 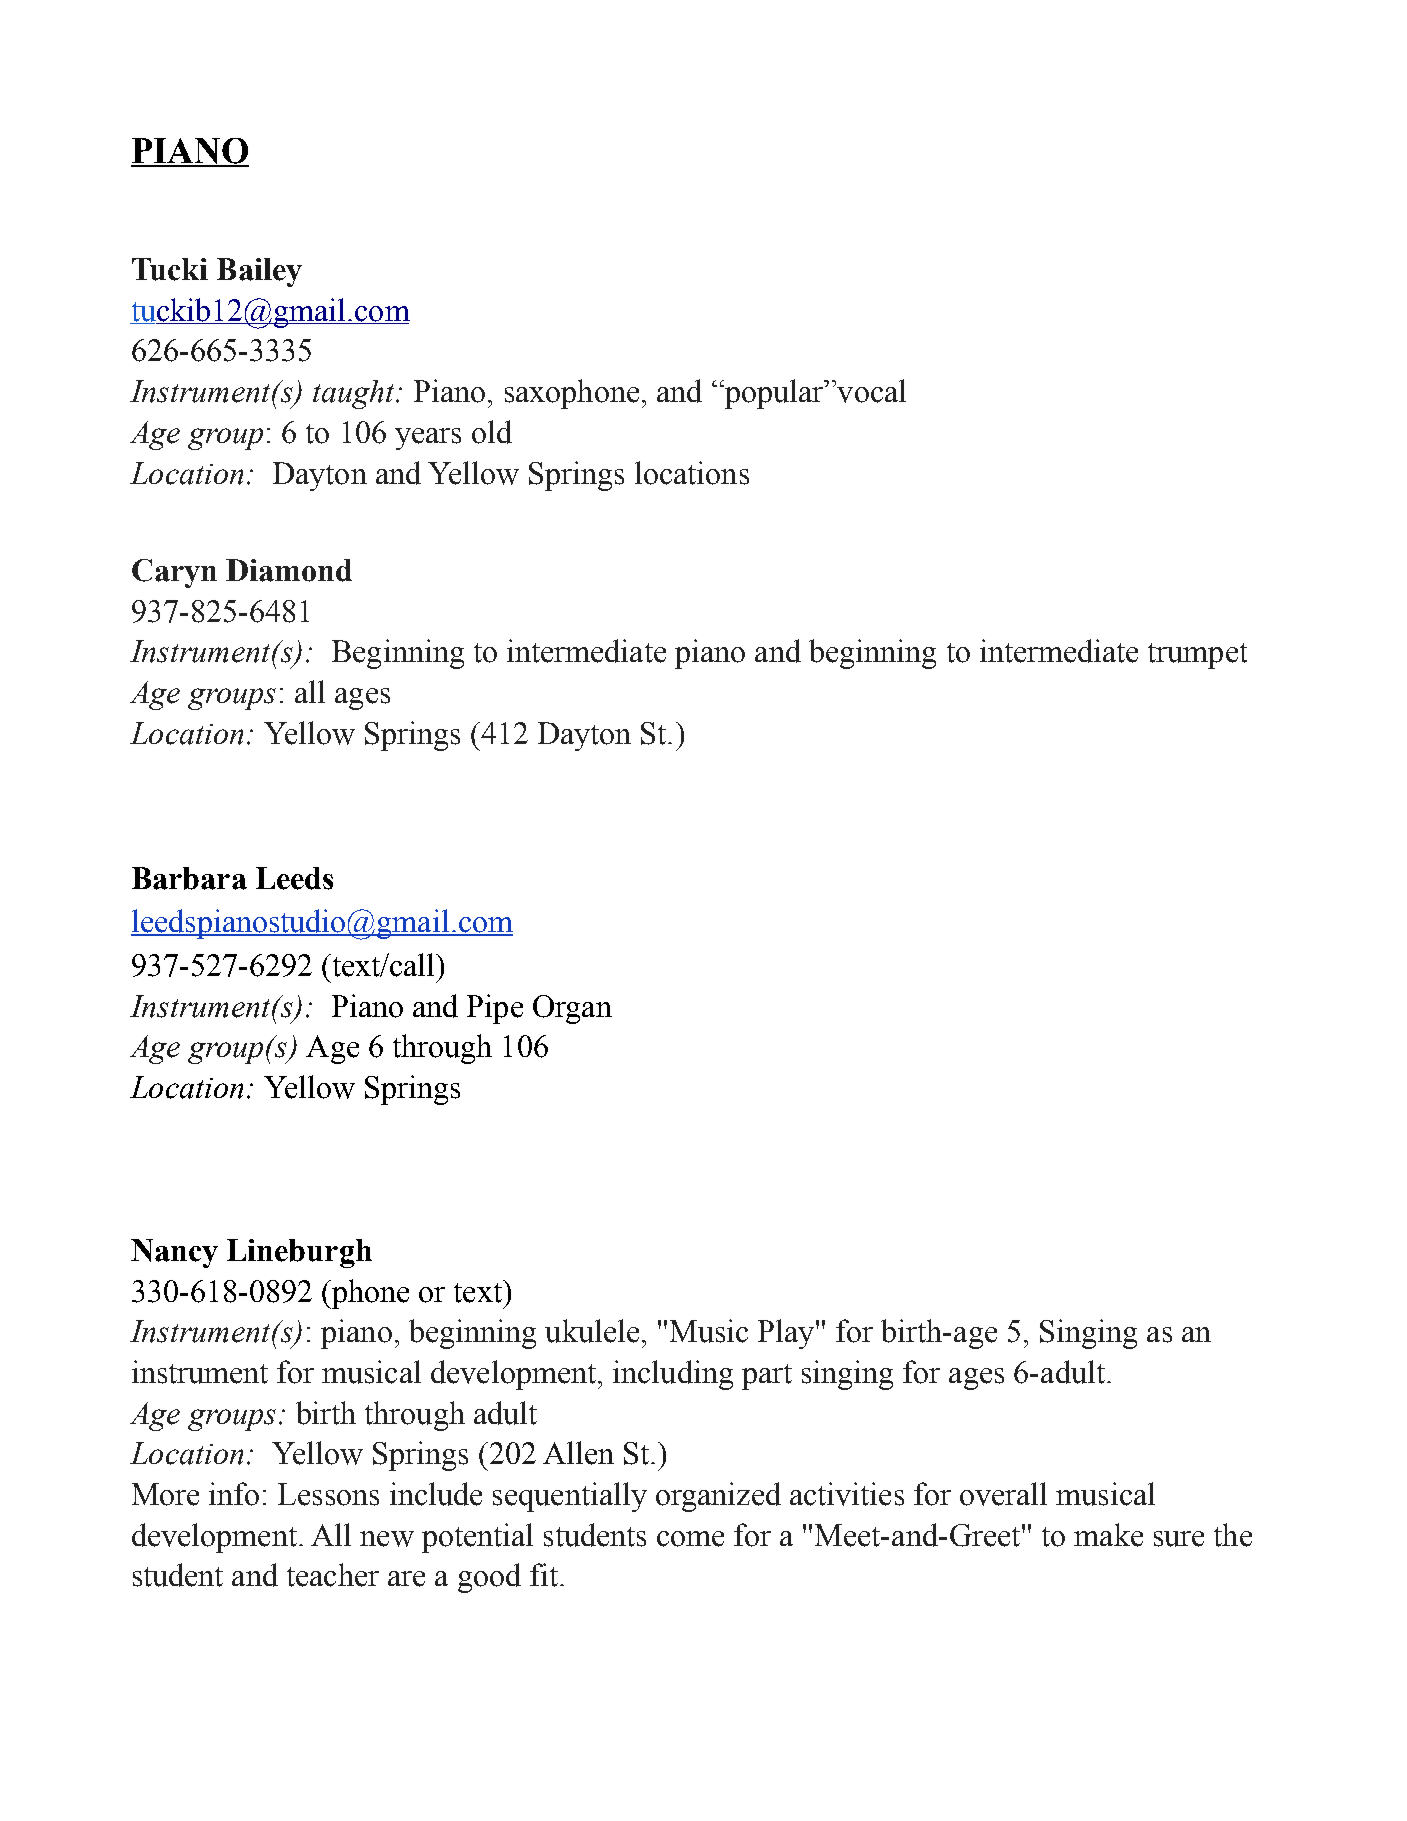 What do you see at coordinates (355, 394) in the screenshot?
I see `taught` at bounding box center [355, 394].
